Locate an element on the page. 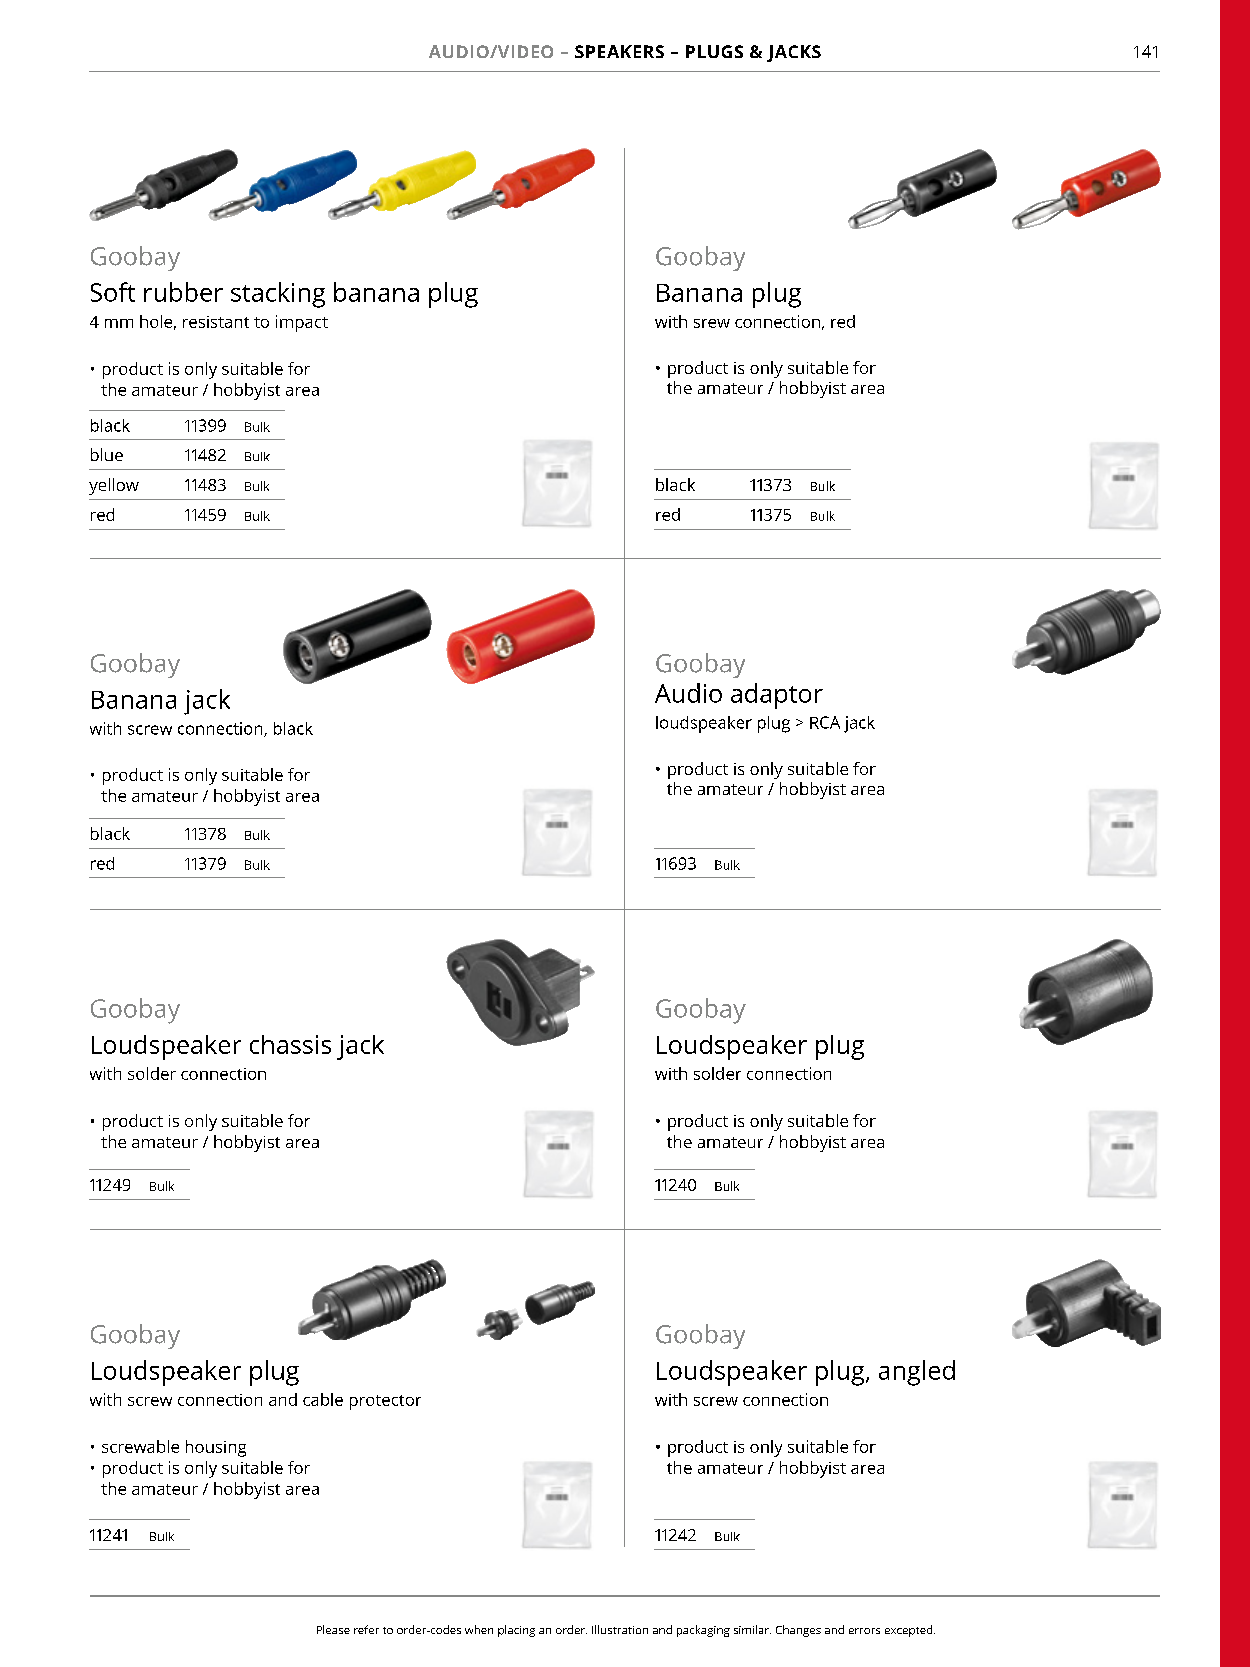 This image has width=1250, height=1667. Changes is located at coordinates (798, 1631).
